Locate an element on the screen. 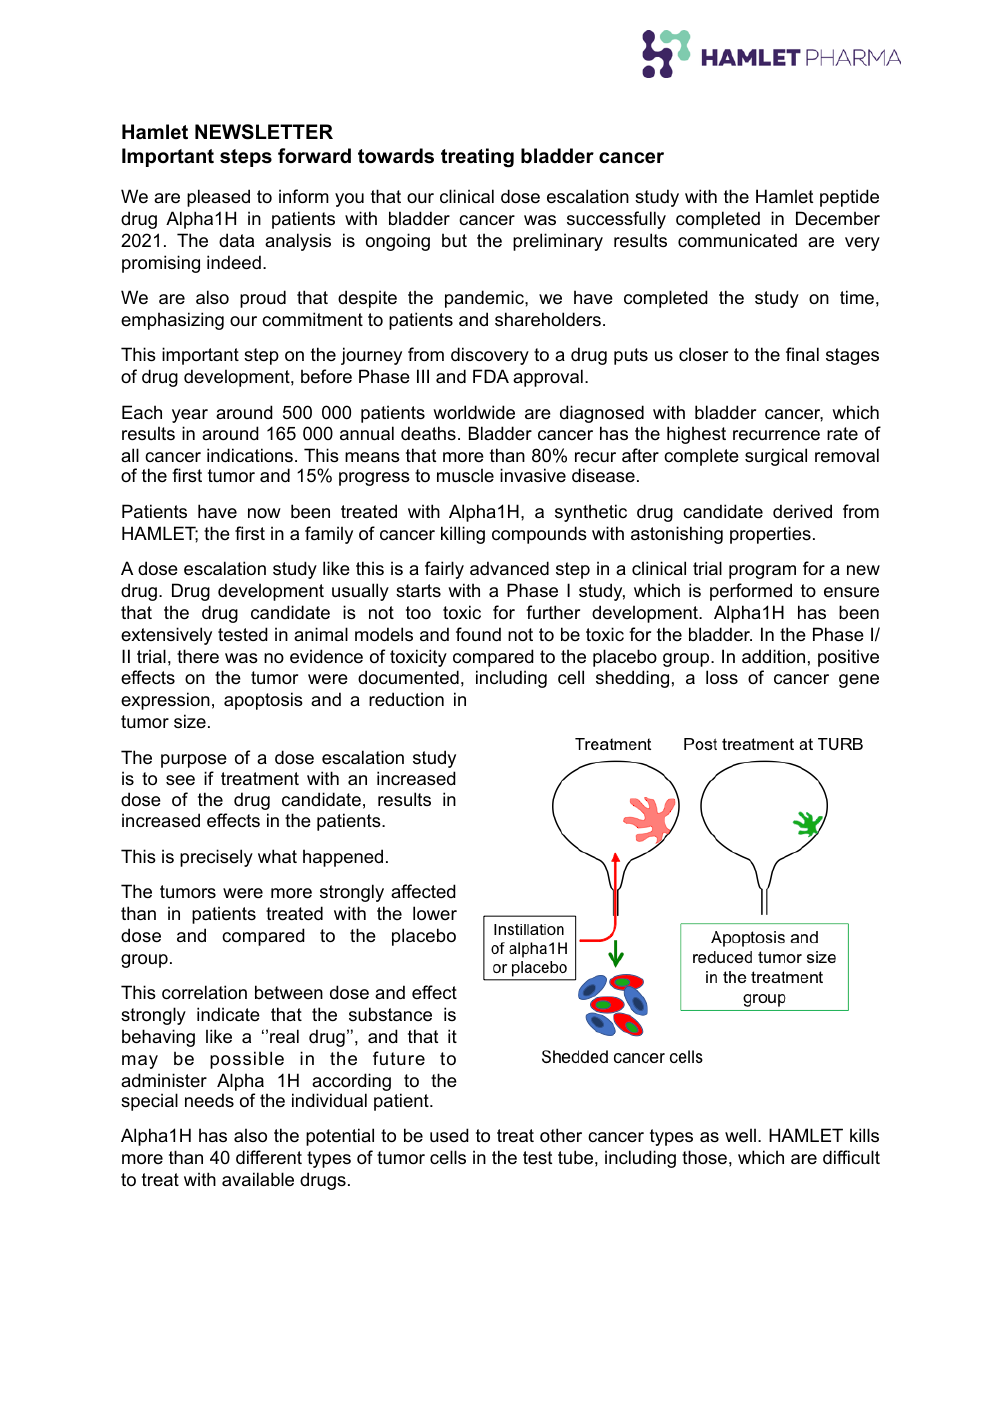 The height and width of the screenshot is (1417, 1001). addition is located at coordinates (773, 656).
